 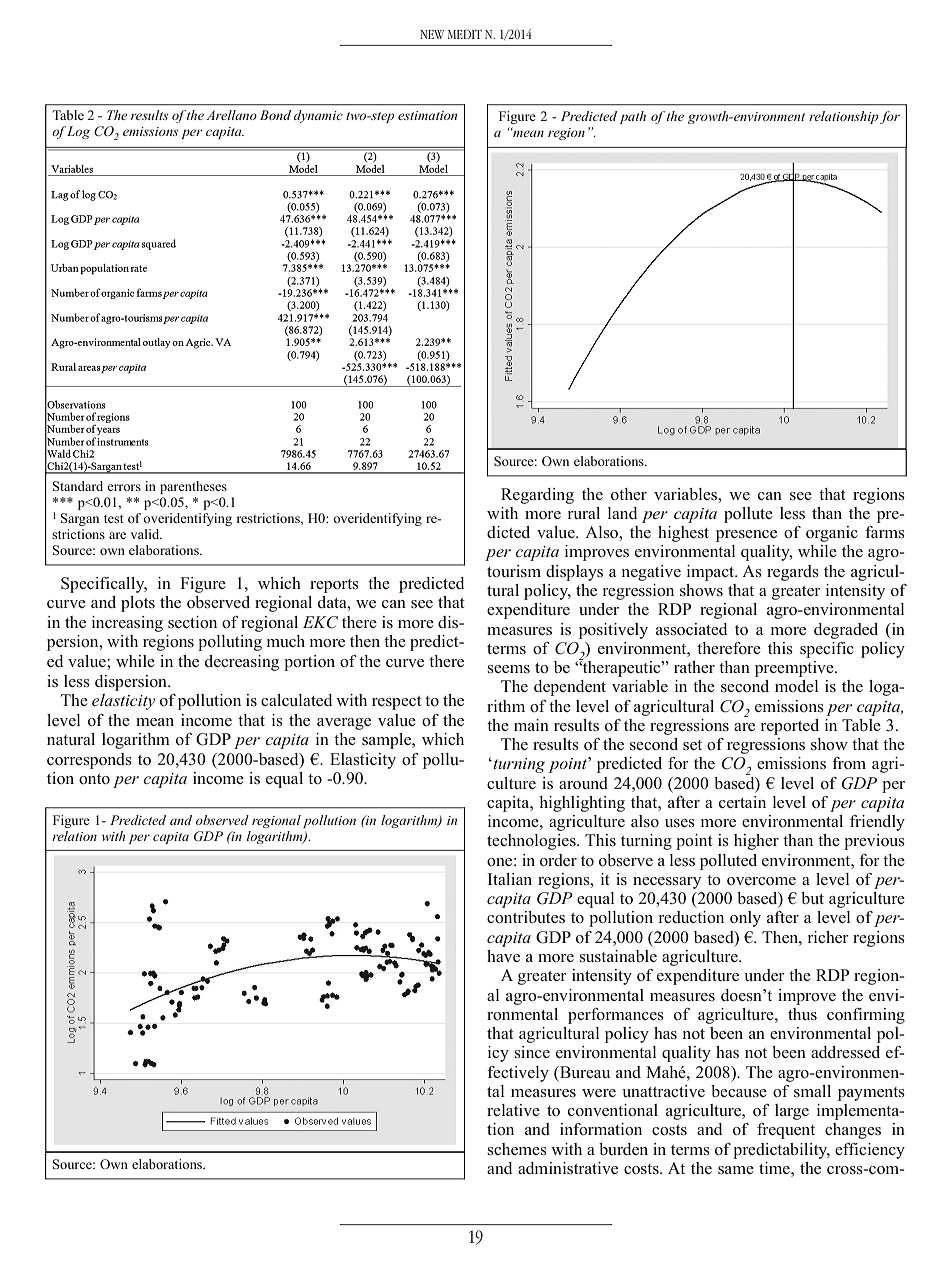 What do you see at coordinates (432, 34) in the screenshot?
I see `NEW` at bounding box center [432, 34].
